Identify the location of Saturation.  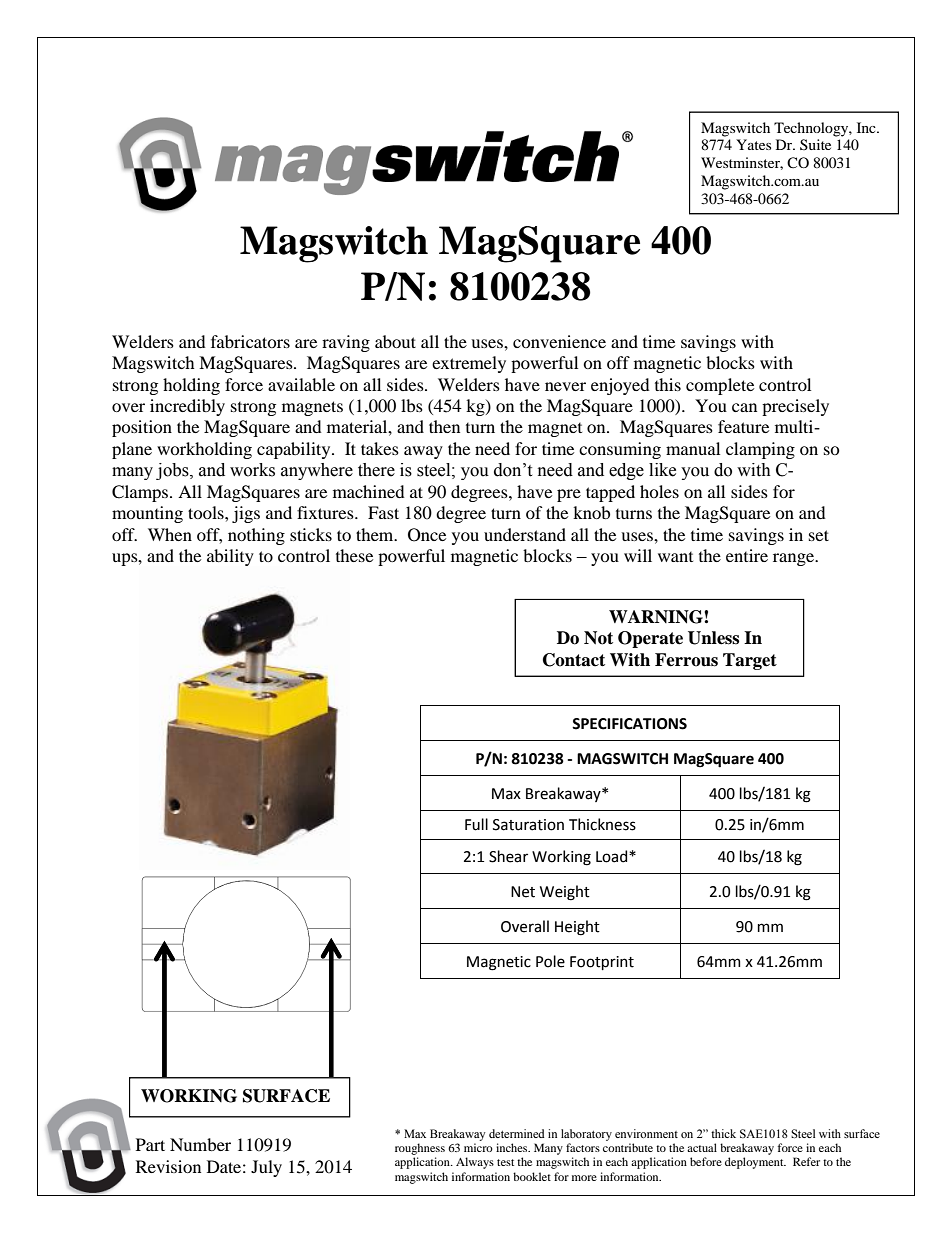
(528, 825).
